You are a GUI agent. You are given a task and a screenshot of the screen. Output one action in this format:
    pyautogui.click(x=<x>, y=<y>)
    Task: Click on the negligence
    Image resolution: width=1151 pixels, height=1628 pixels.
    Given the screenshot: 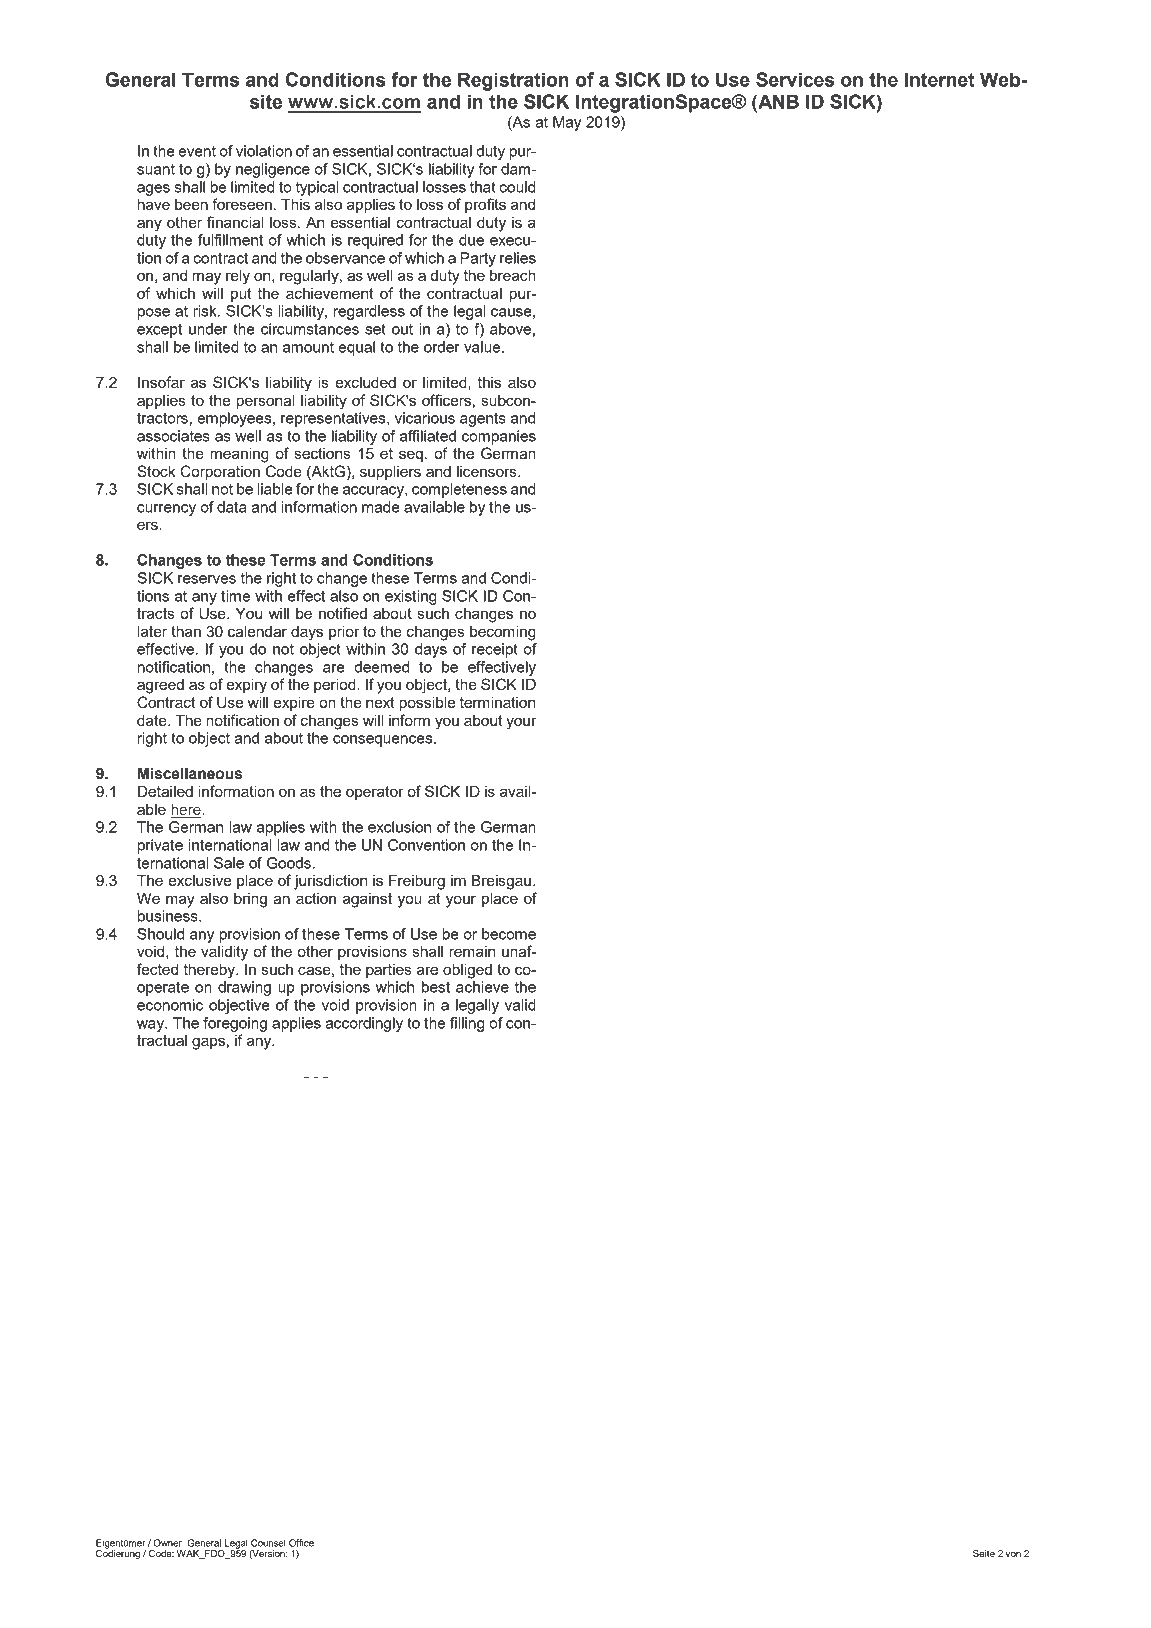 What is the action you would take?
    pyautogui.click(x=273, y=170)
